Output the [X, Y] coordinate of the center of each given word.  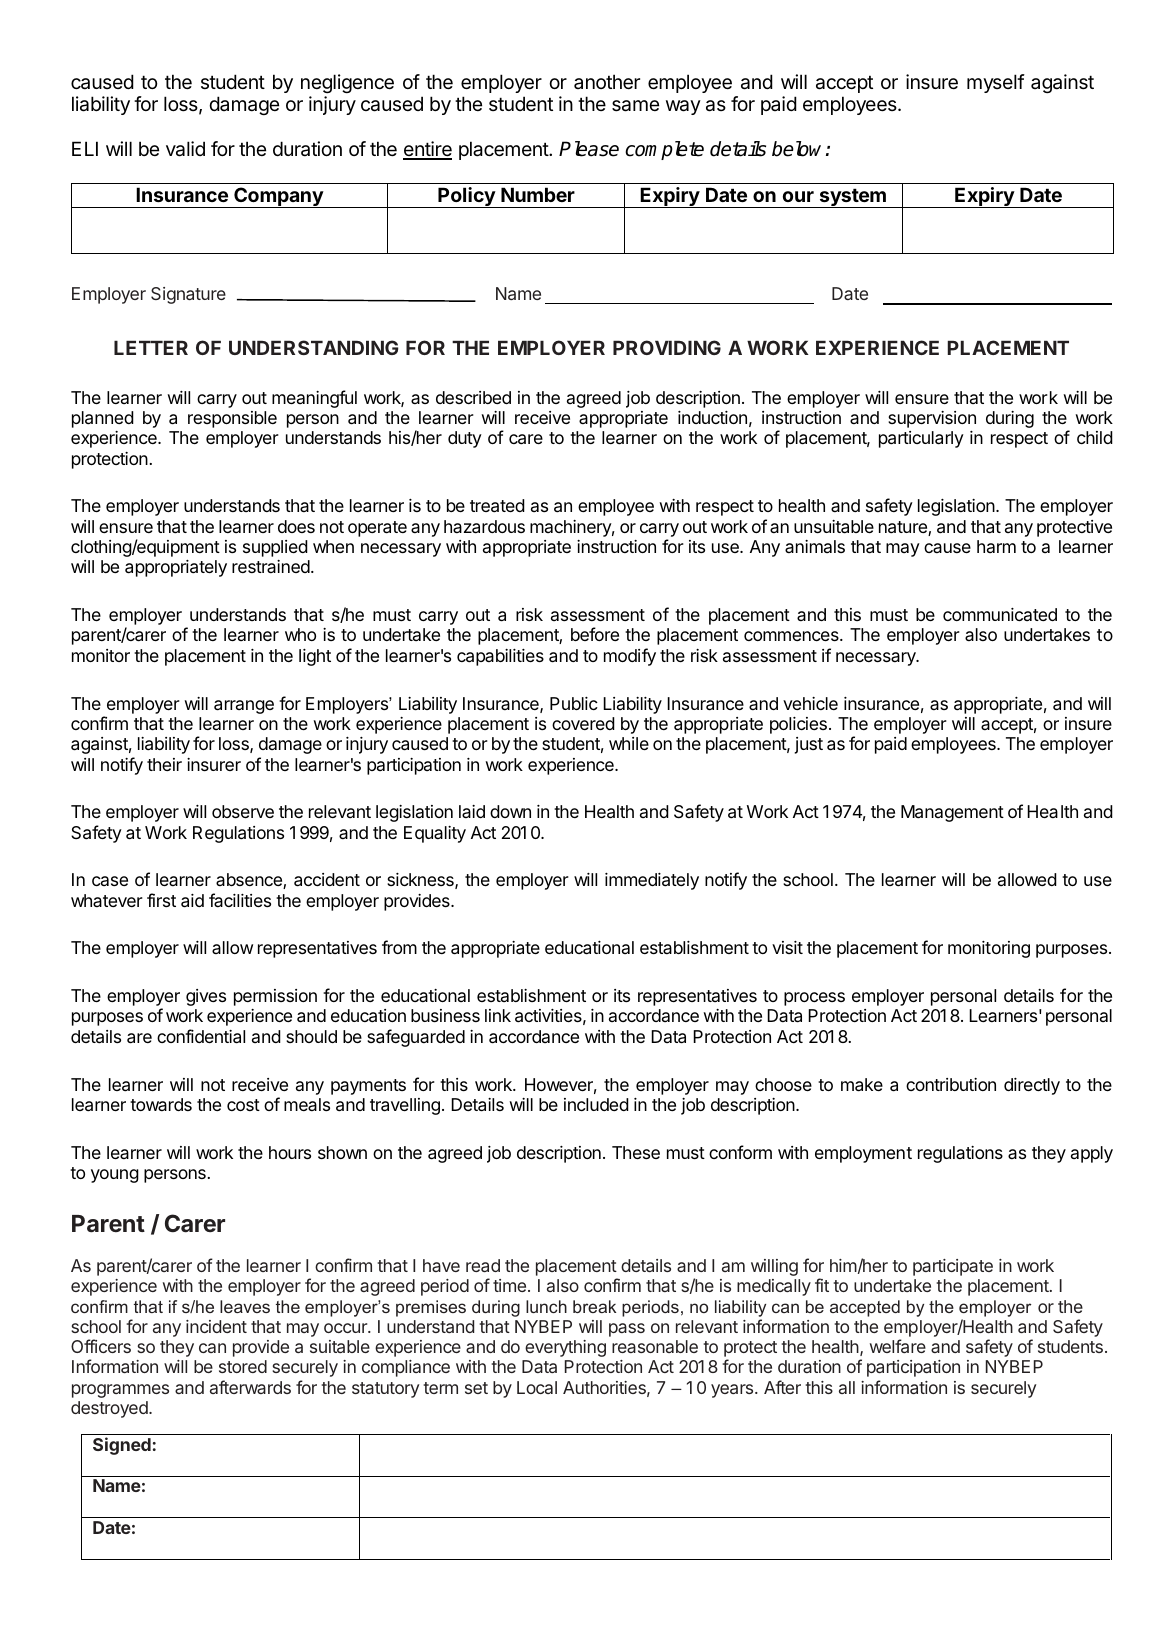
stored [243, 1366]
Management [952, 813]
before [595, 634]
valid [185, 149]
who [300, 634]
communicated [1000, 614]
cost [243, 1105]
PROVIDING [667, 347]
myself [996, 83]
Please [589, 149]
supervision [932, 419]
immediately [652, 881]
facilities [240, 900]
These [636, 1152]
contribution [951, 1084]
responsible [232, 419]
